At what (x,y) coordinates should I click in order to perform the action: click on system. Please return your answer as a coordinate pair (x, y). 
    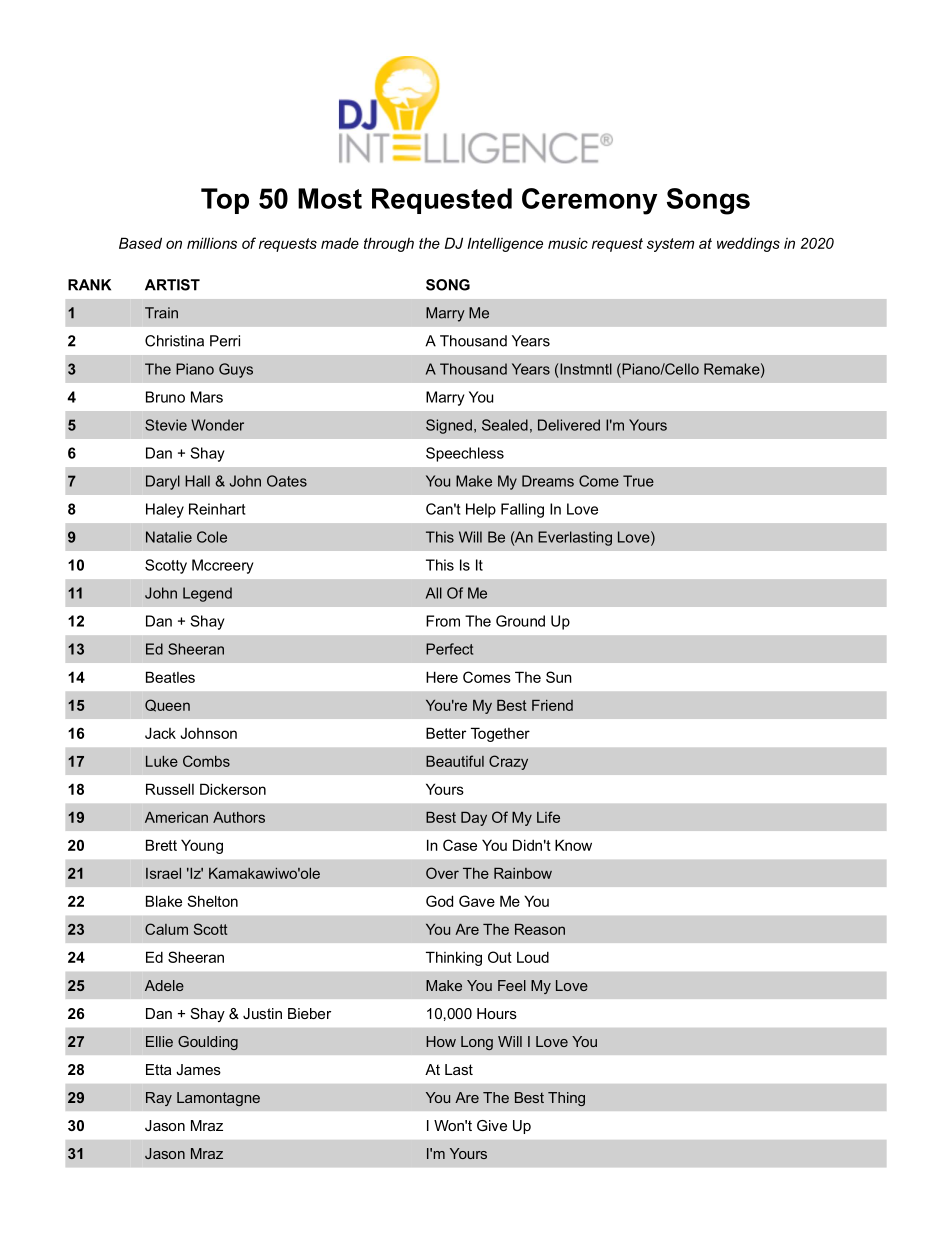
    Looking at the image, I should click on (670, 245).
